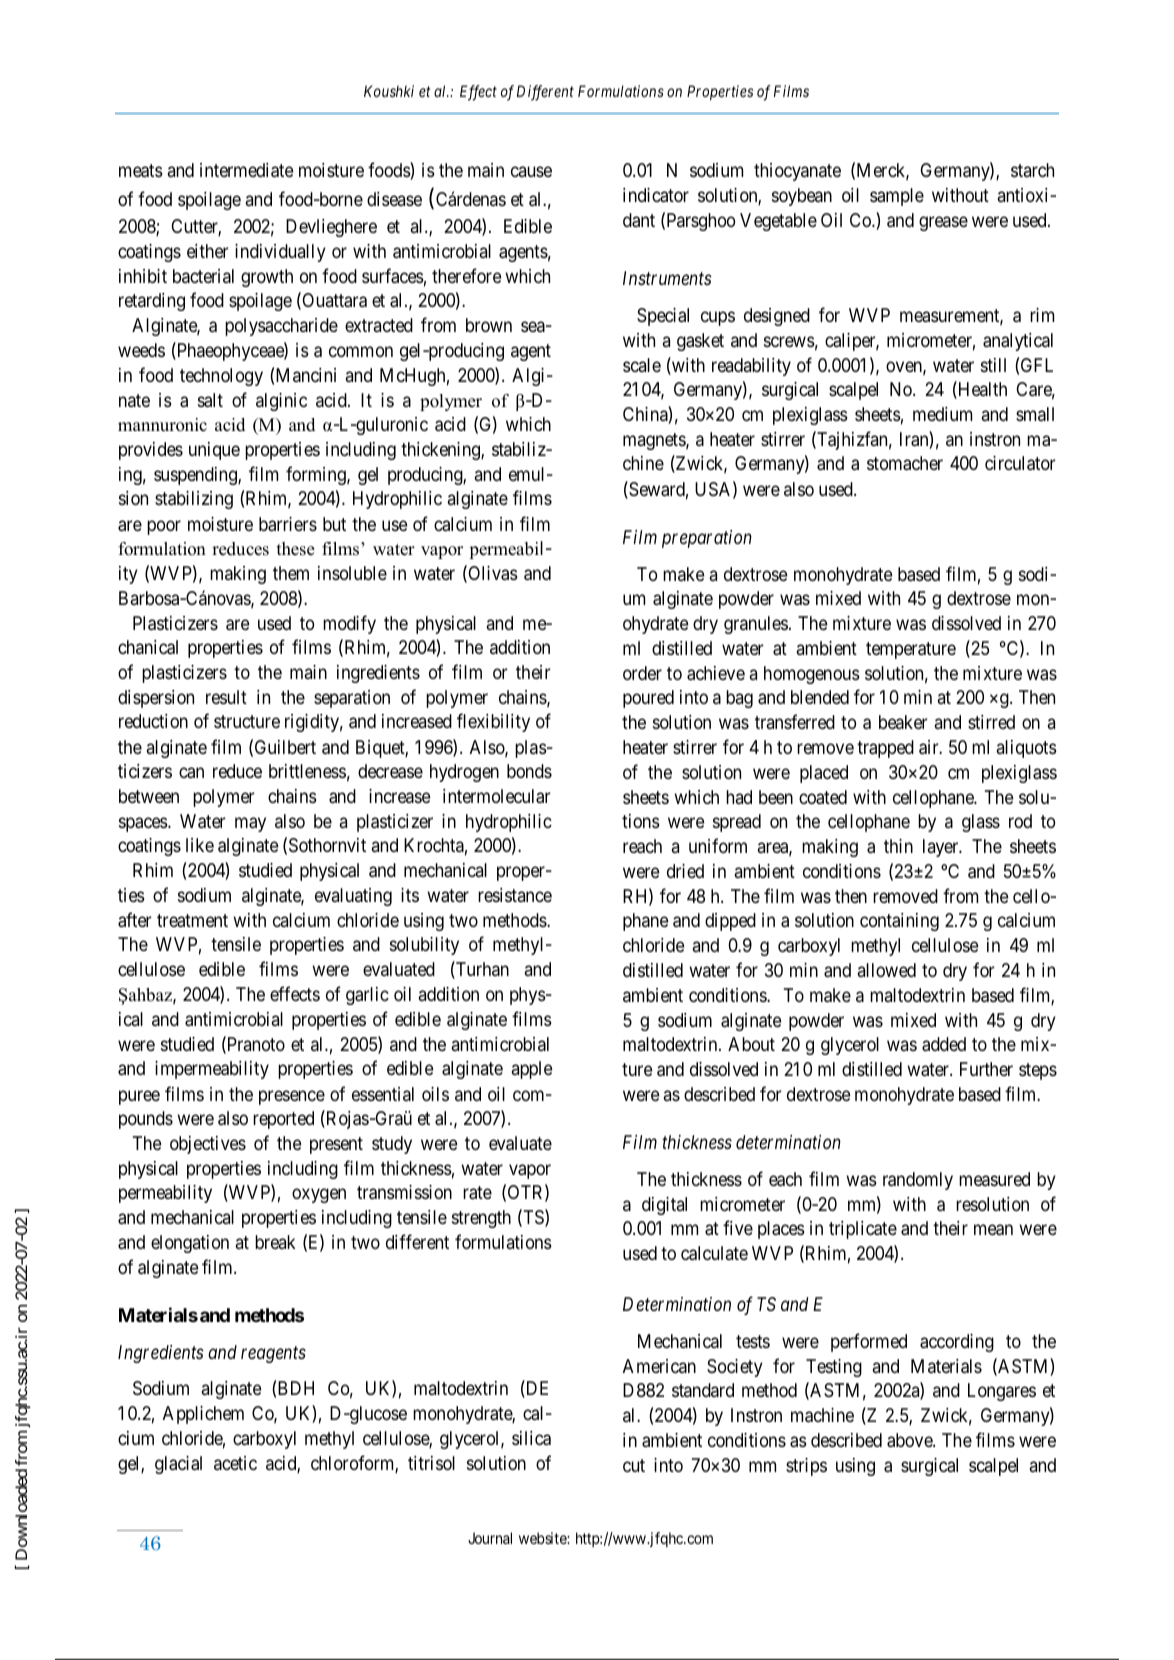 The width and height of the image is (1174, 1660). I want to click on mean, so click(993, 1230).
